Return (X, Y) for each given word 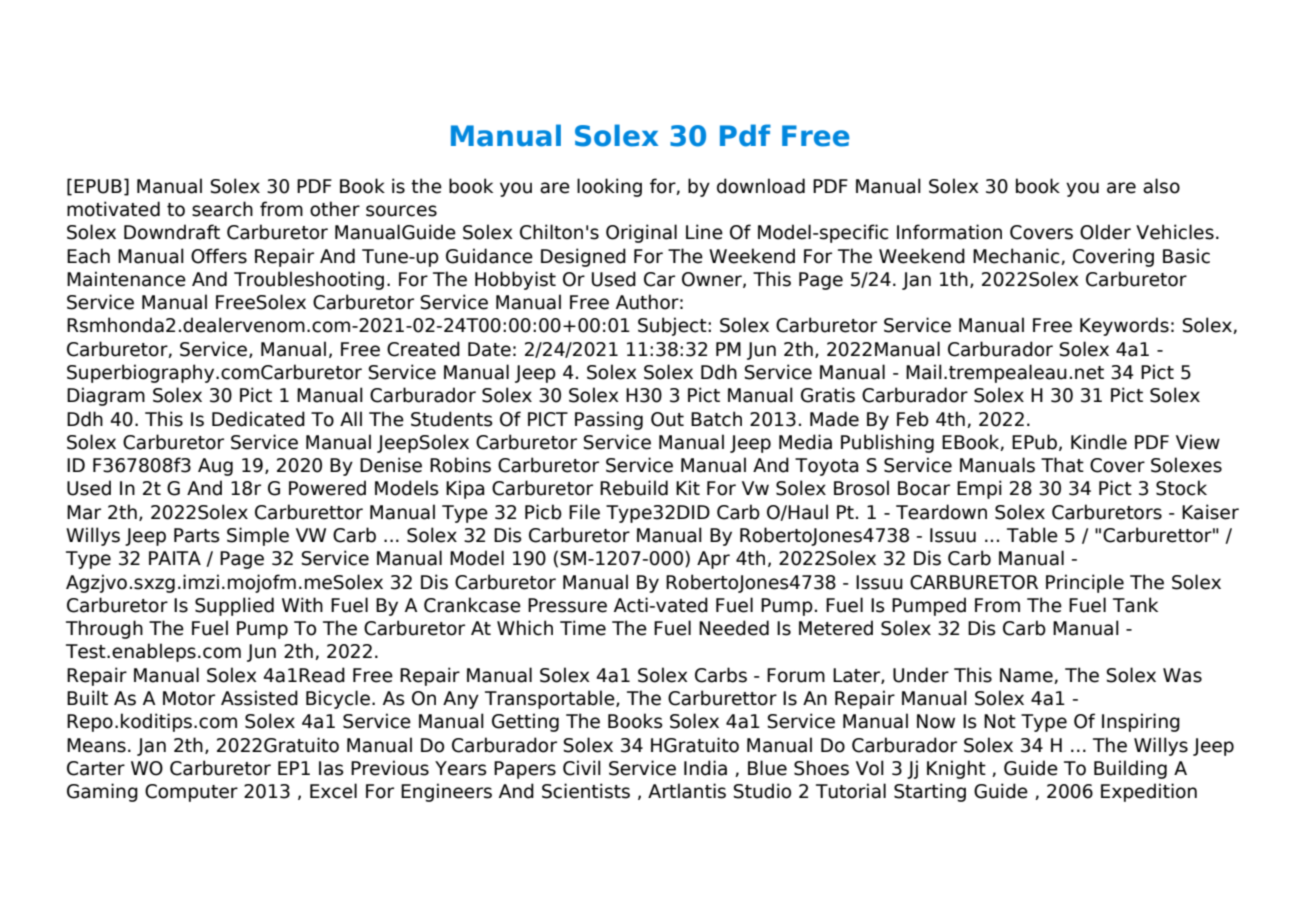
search (222, 209)
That (1062, 465)
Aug (215, 467)
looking (609, 187)
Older (1105, 232)
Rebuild (634, 488)
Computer (191, 793)
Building (1130, 769)
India (705, 768)
